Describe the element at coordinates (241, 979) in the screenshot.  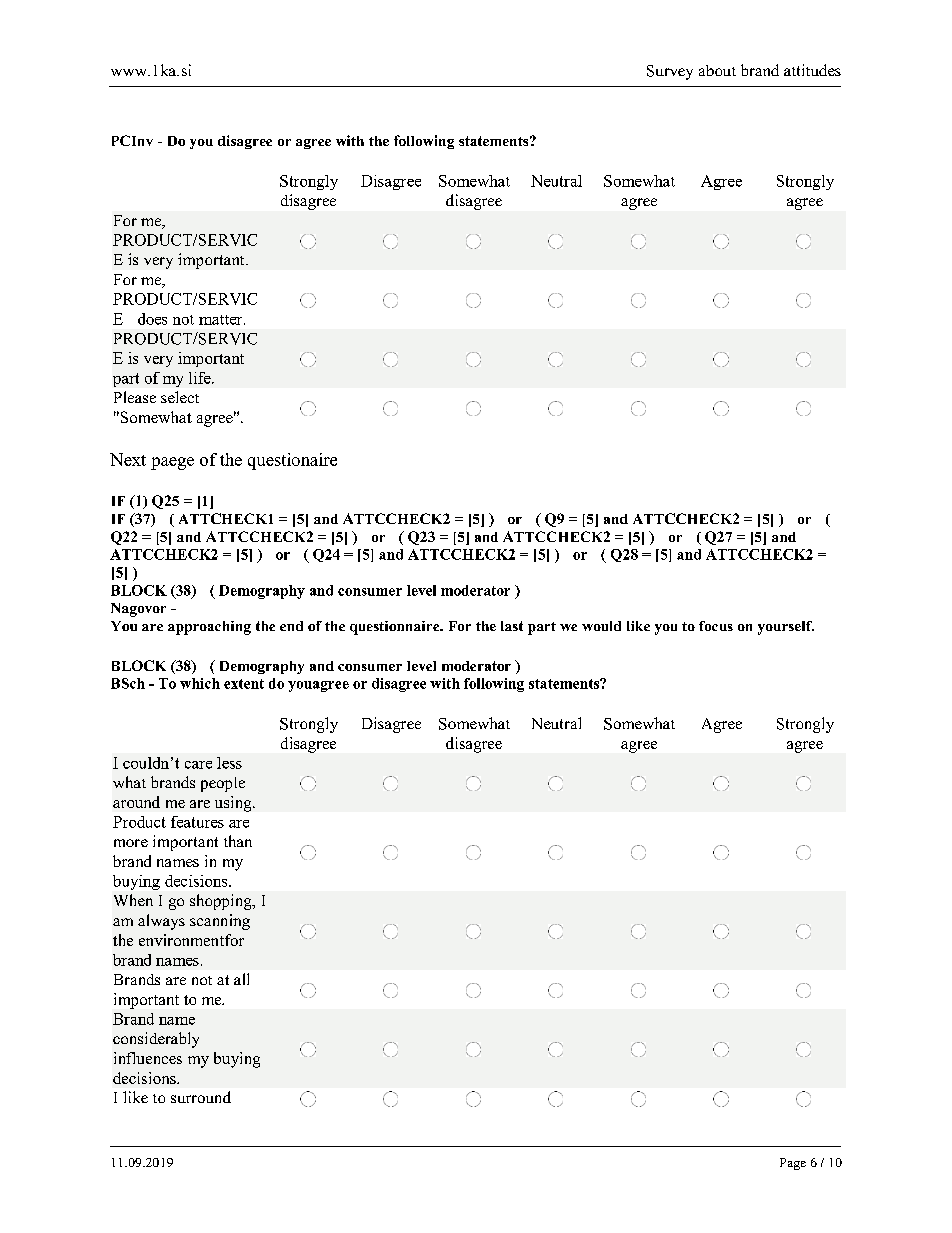
I see `all` at that location.
